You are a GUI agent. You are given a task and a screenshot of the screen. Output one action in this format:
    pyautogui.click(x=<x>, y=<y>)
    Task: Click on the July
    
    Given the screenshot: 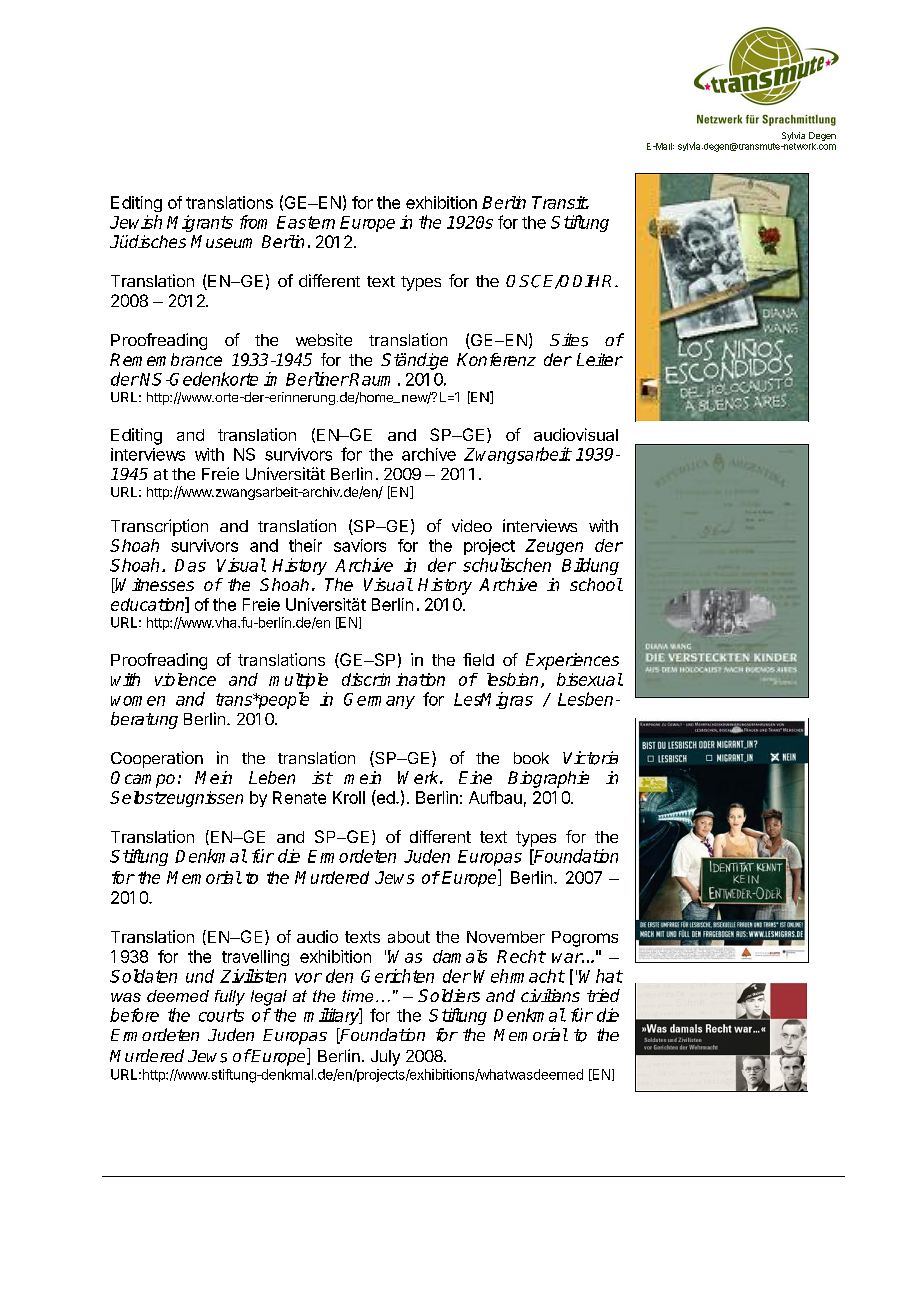 What is the action you would take?
    pyautogui.click(x=385, y=1058)
